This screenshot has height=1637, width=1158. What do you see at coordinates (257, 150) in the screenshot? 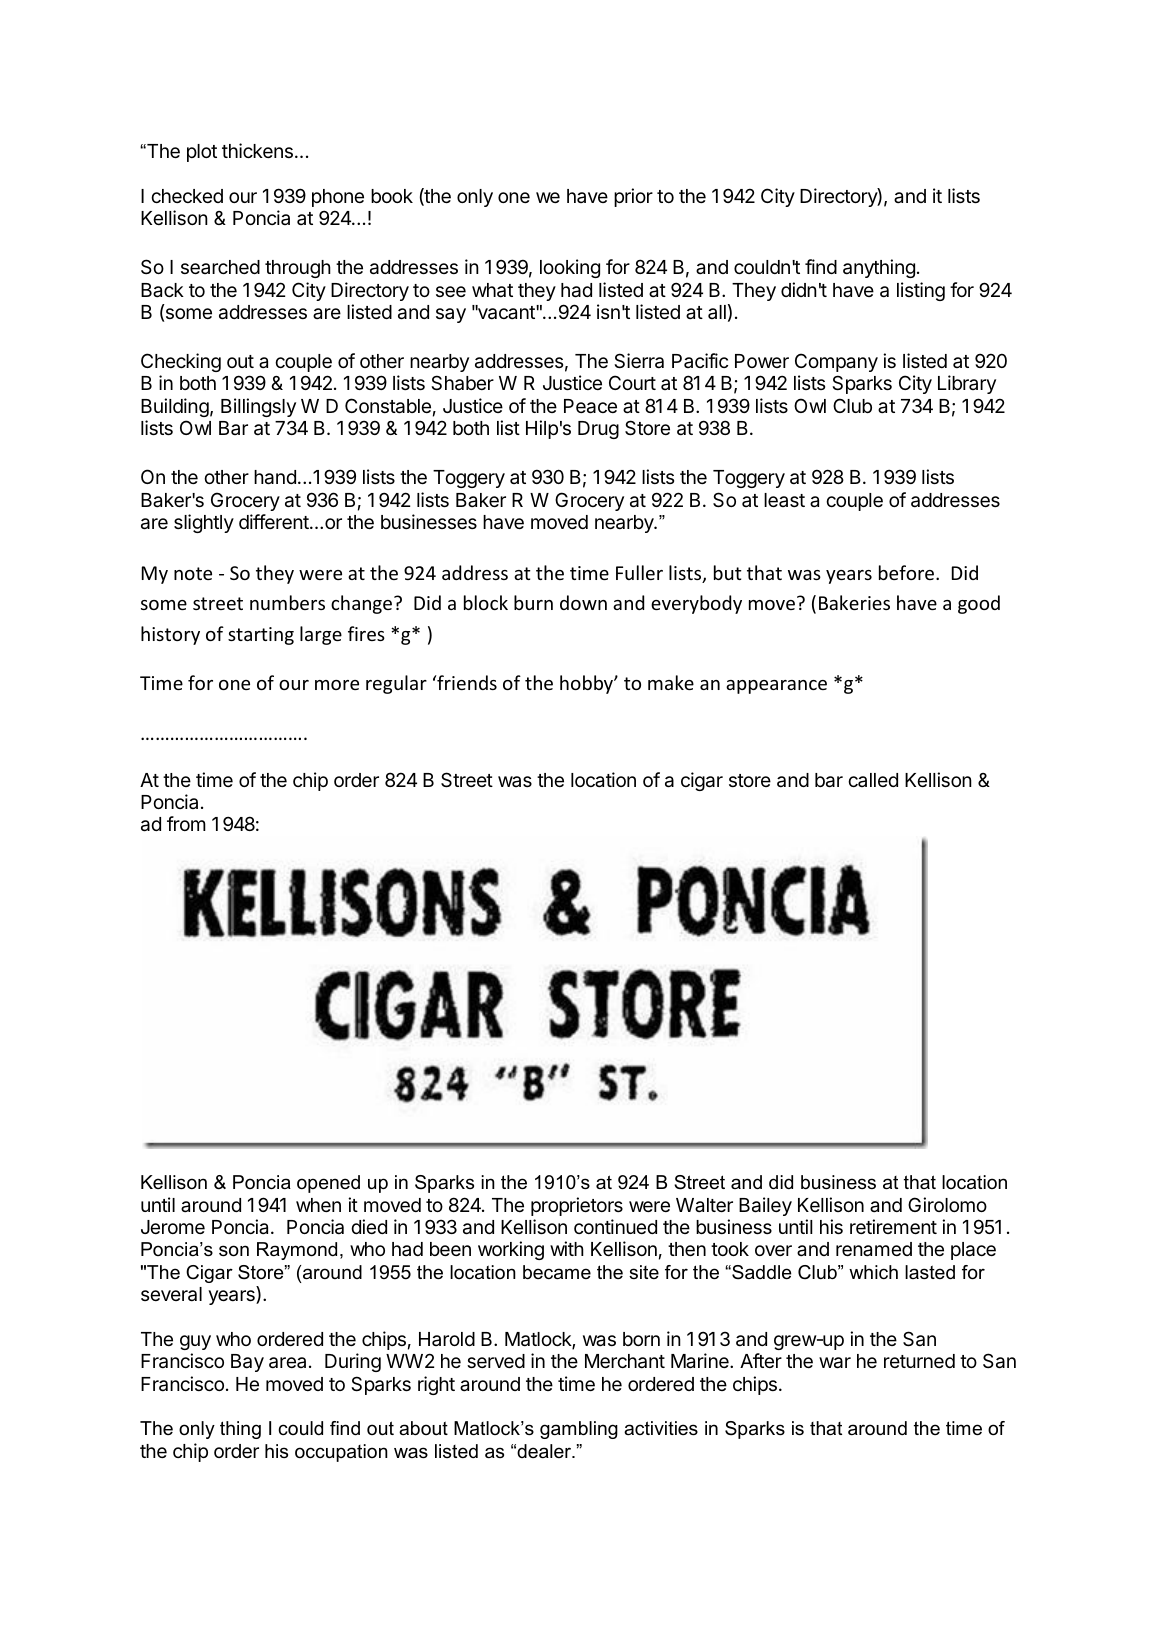
I see `thickens` at bounding box center [257, 150].
